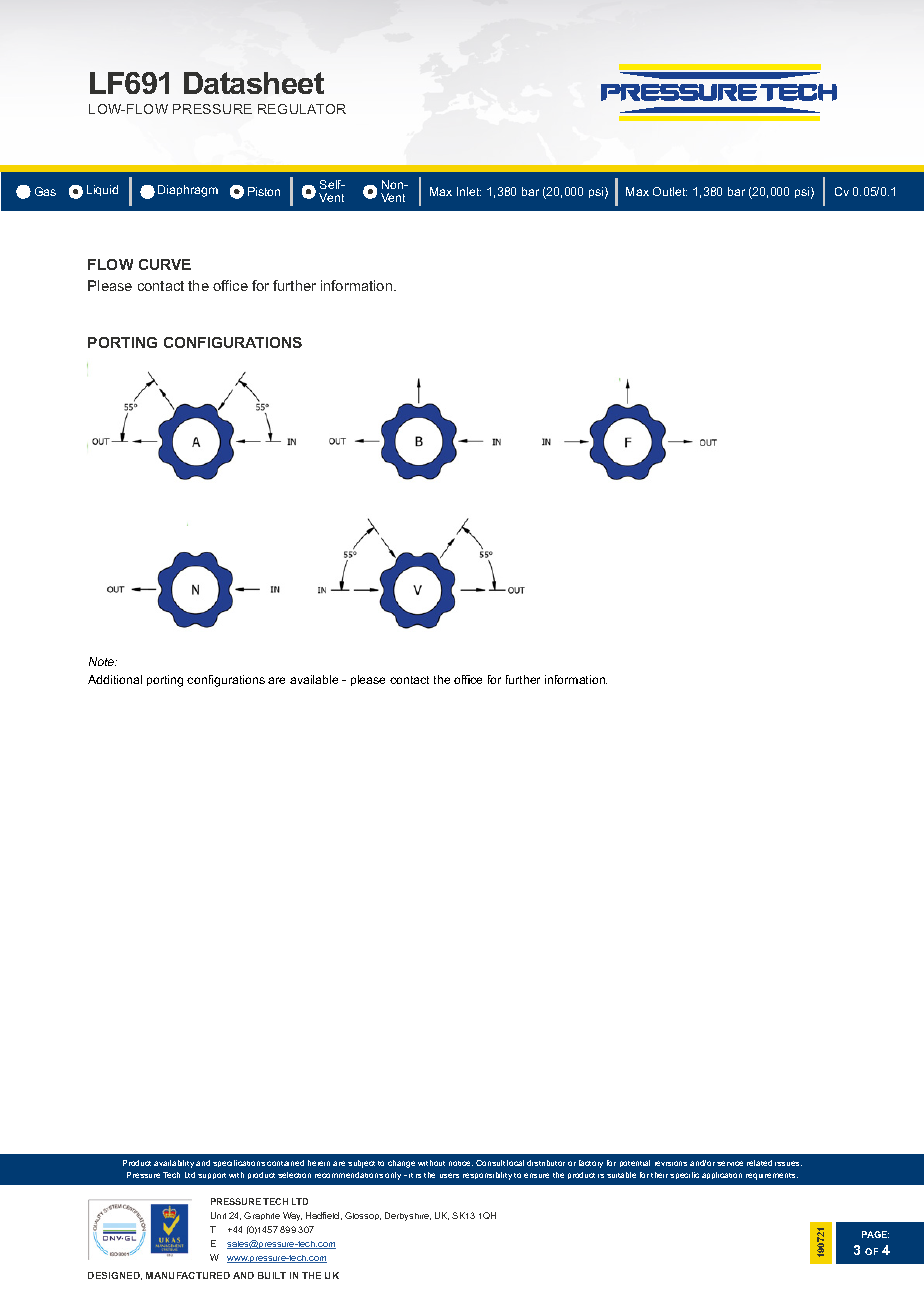 The height and width of the screenshot is (1308, 924). I want to click on MANUFACTURED, so click(188, 1275).
